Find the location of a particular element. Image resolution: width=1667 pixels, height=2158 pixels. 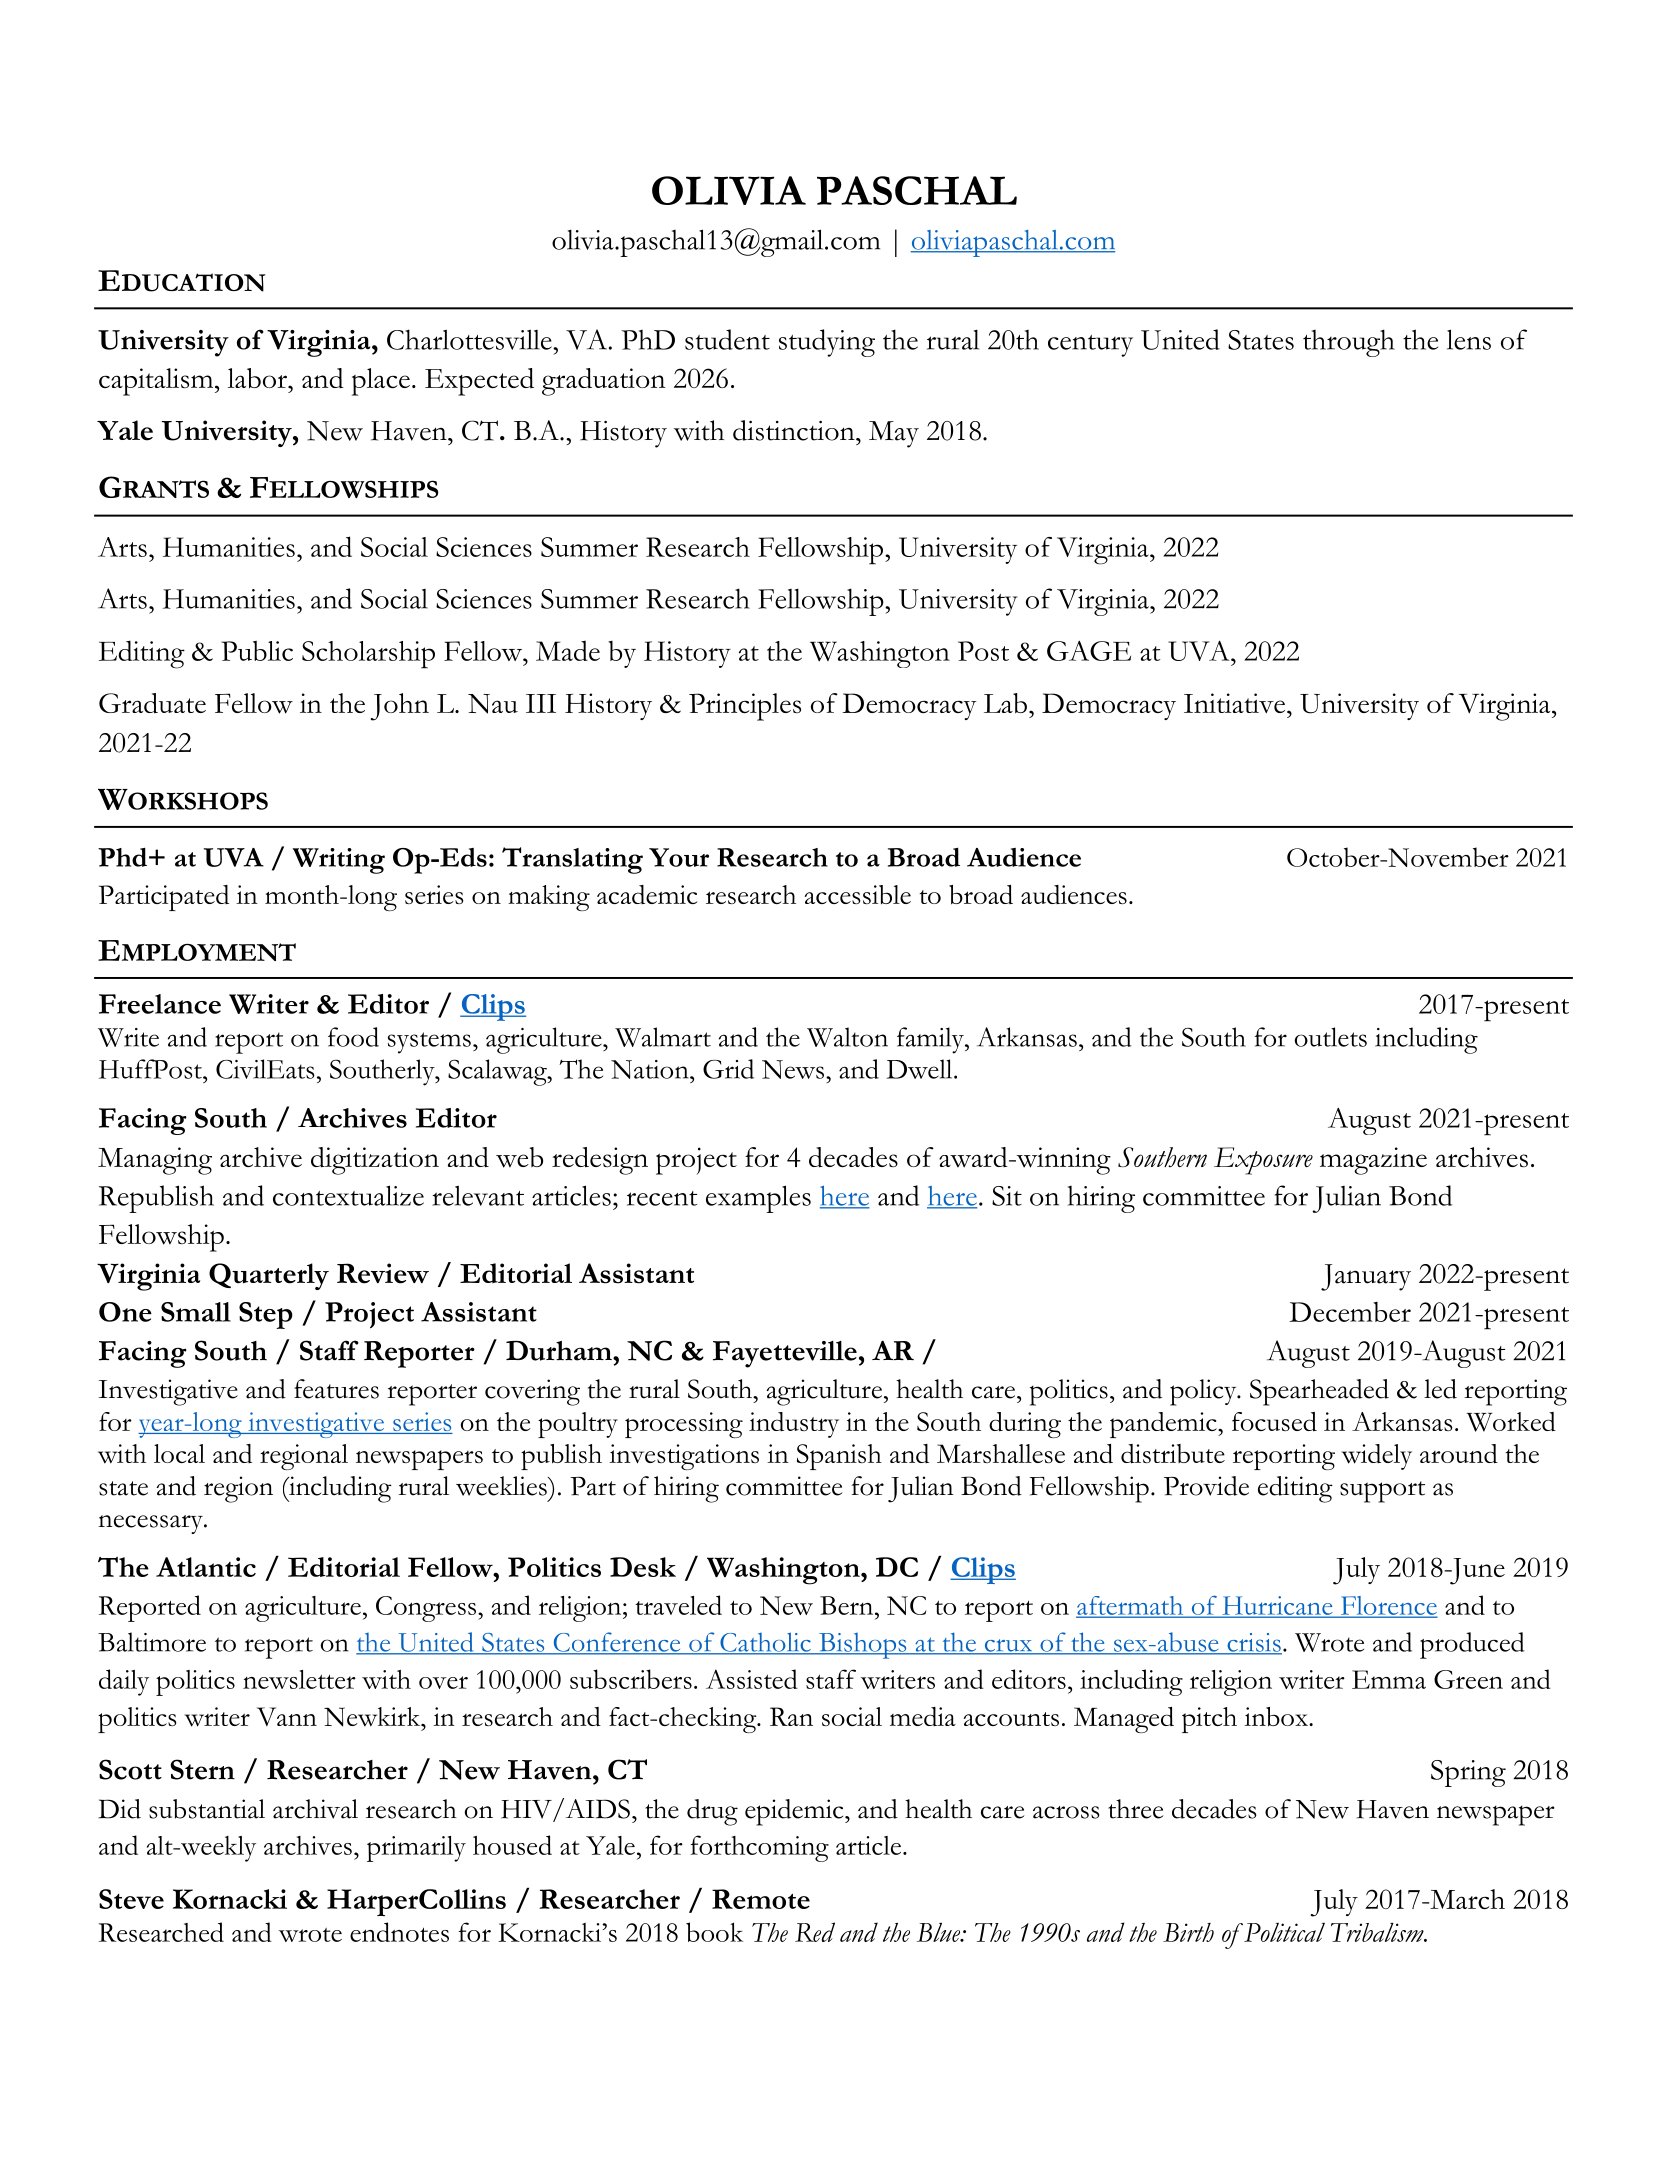

archival is located at coordinates (315, 1809).
